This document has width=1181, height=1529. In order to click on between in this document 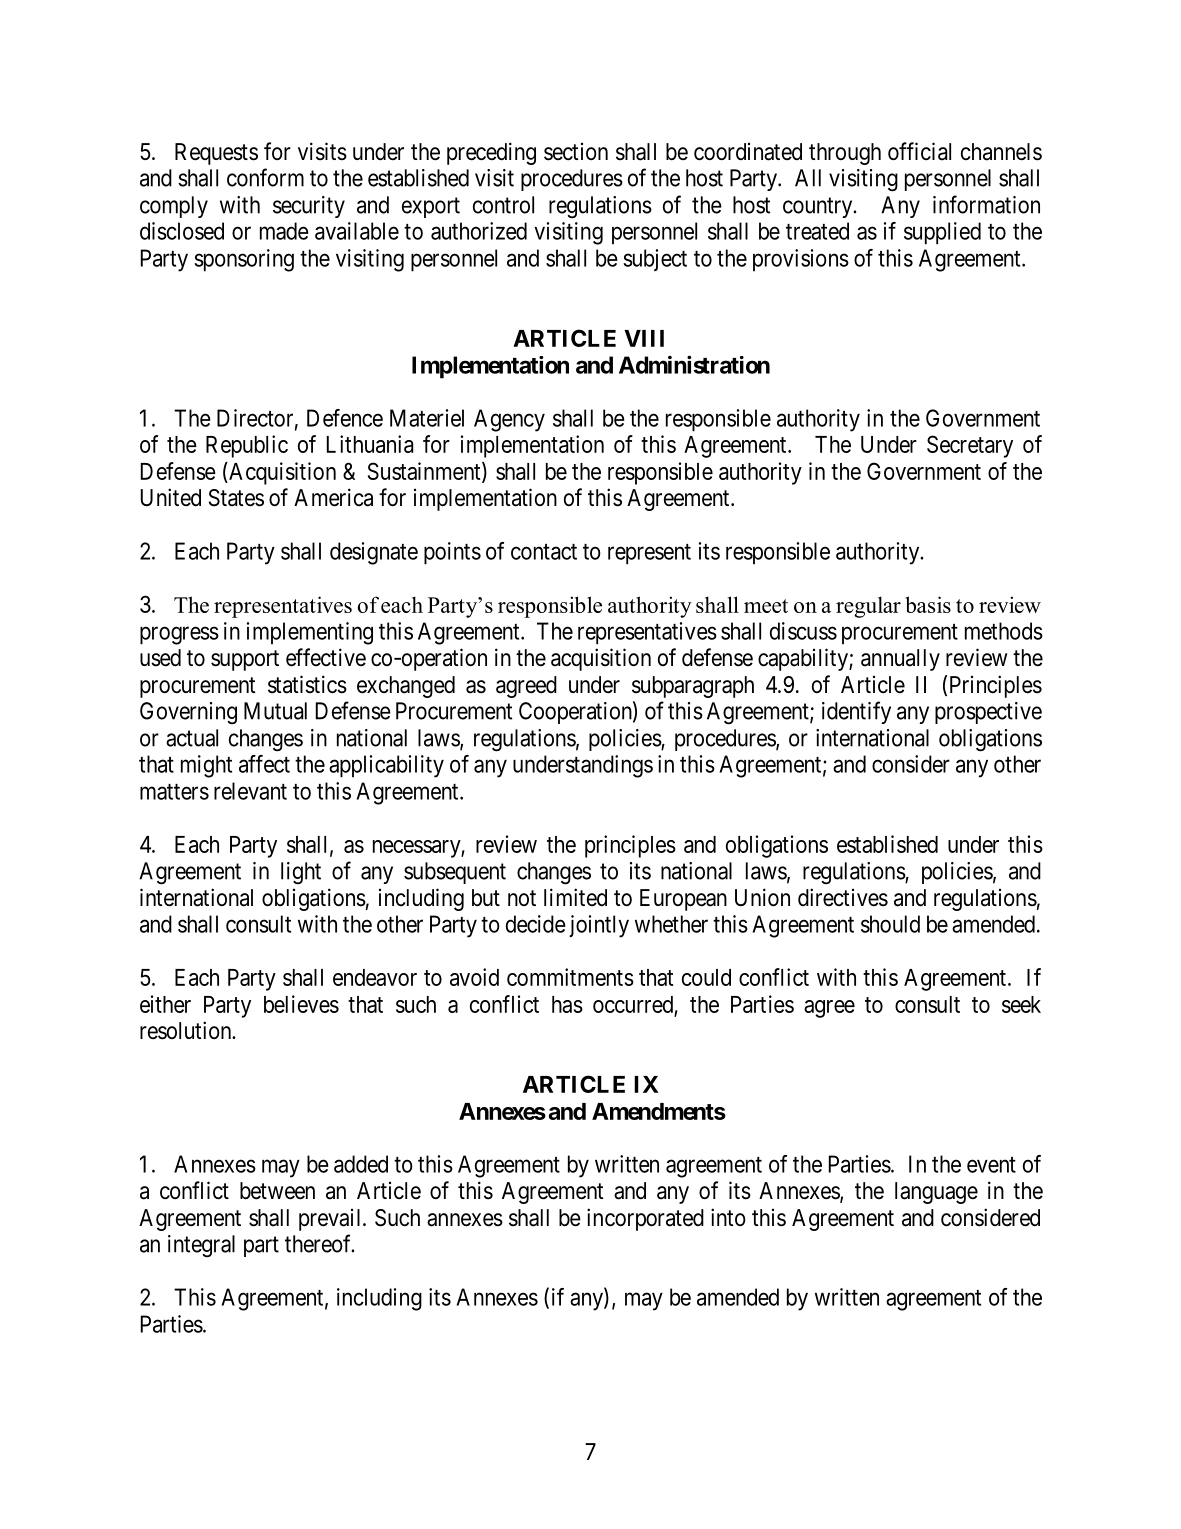, I will do `click(277, 1191)`.
